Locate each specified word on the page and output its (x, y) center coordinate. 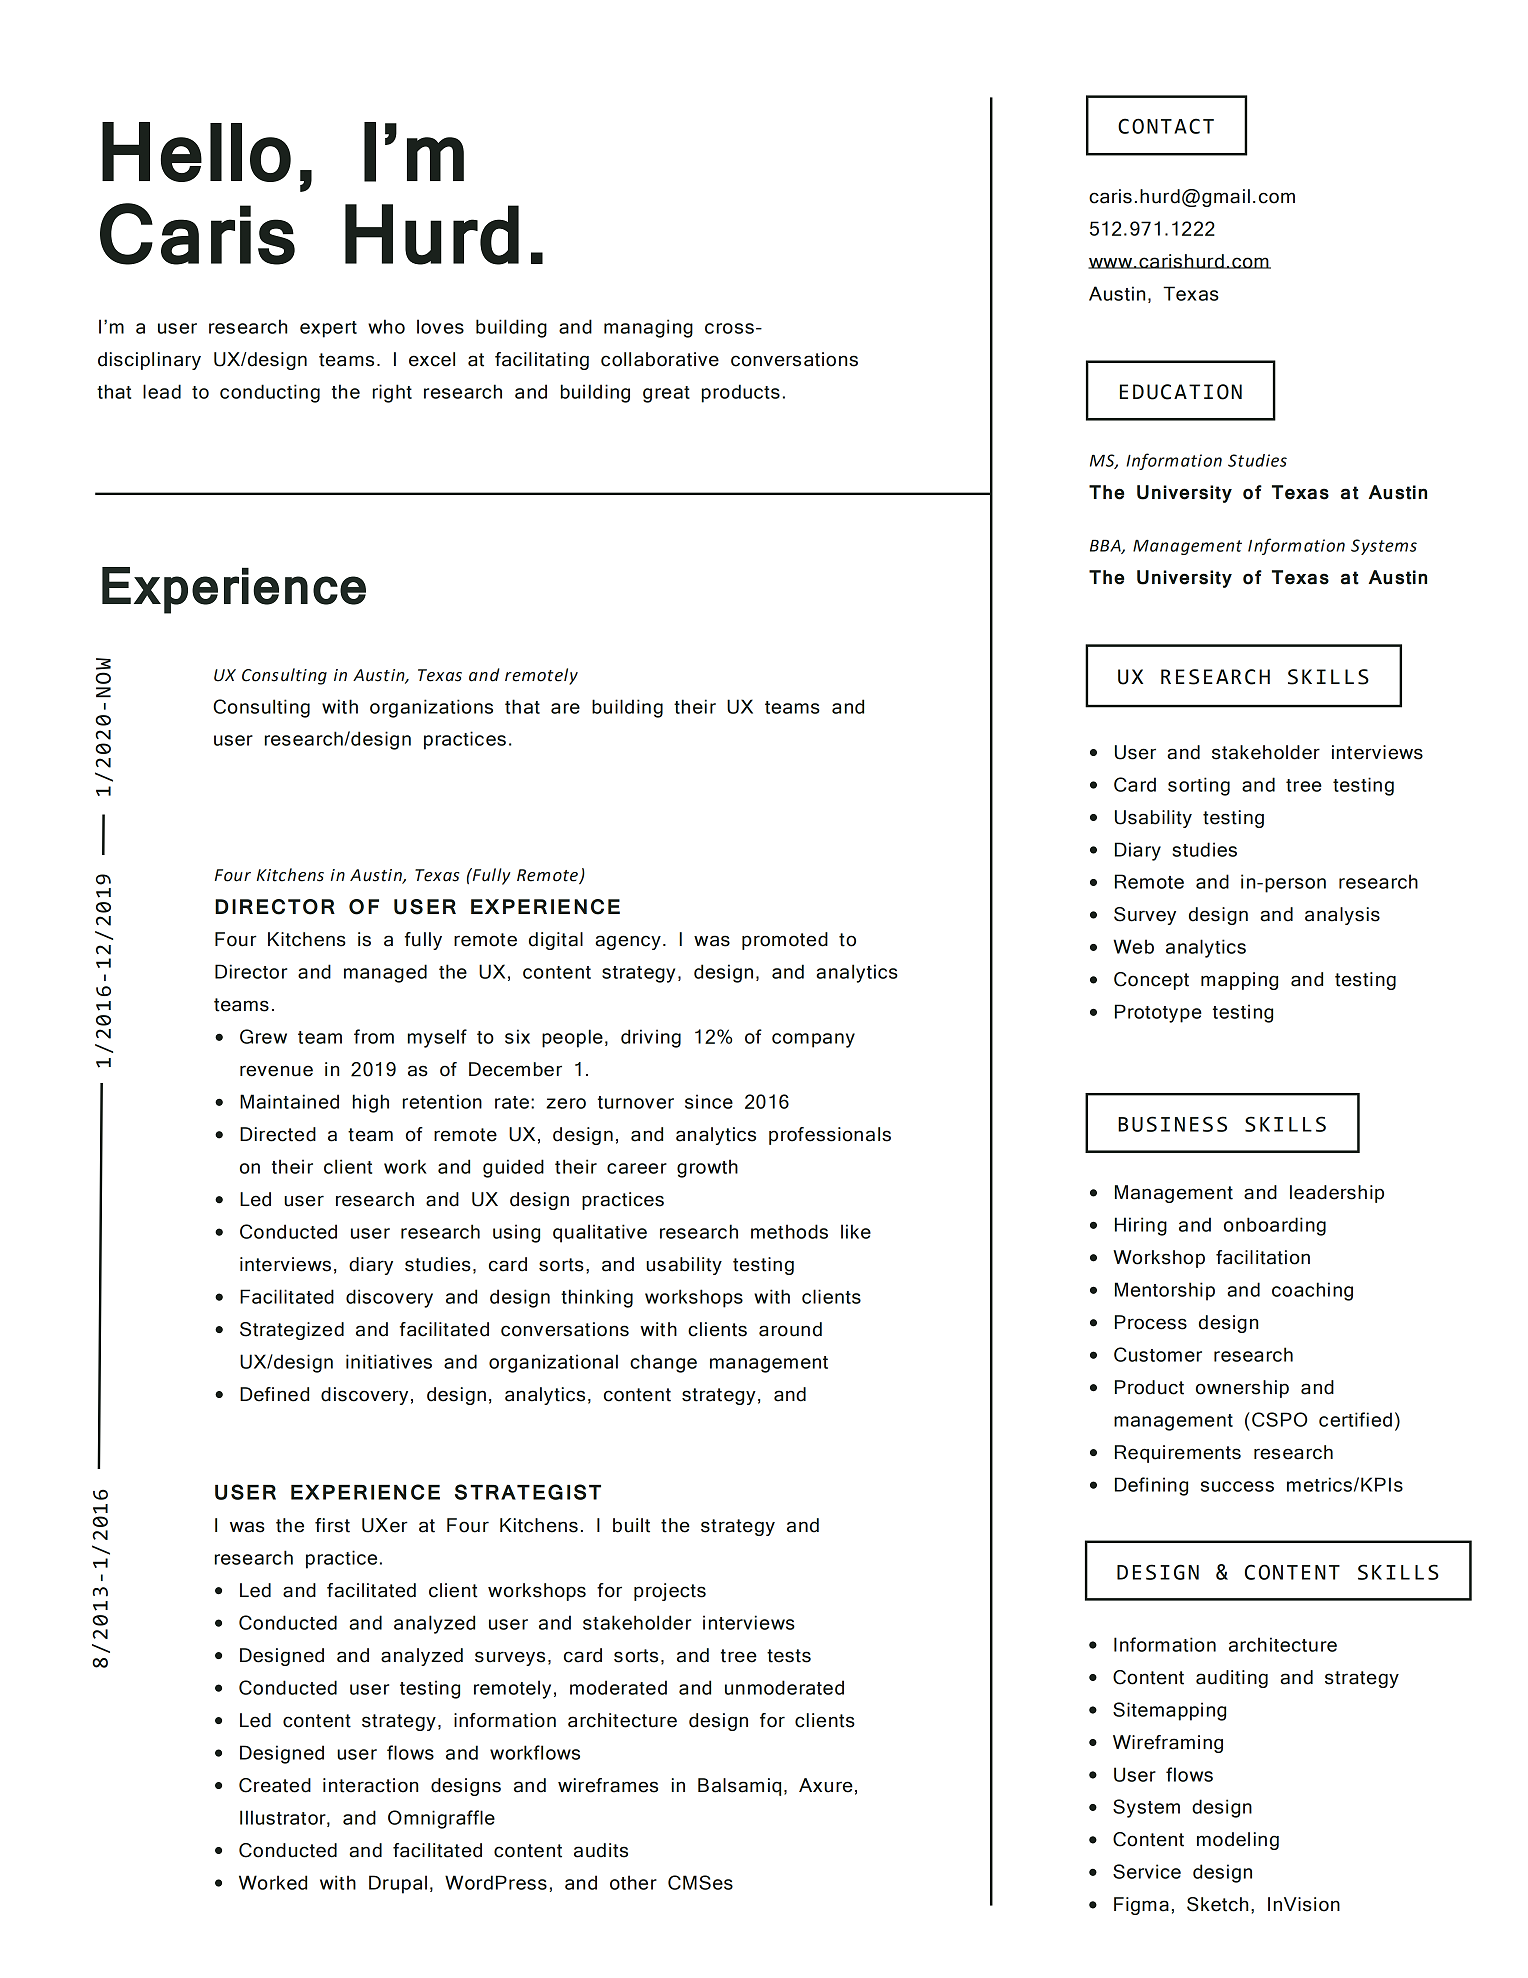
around (790, 1329)
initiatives (389, 1361)
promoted (785, 941)
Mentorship (1165, 1291)
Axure (826, 1785)
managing (648, 328)
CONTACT (1166, 126)
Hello (196, 152)
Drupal (398, 1884)
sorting (1199, 786)
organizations (431, 708)
